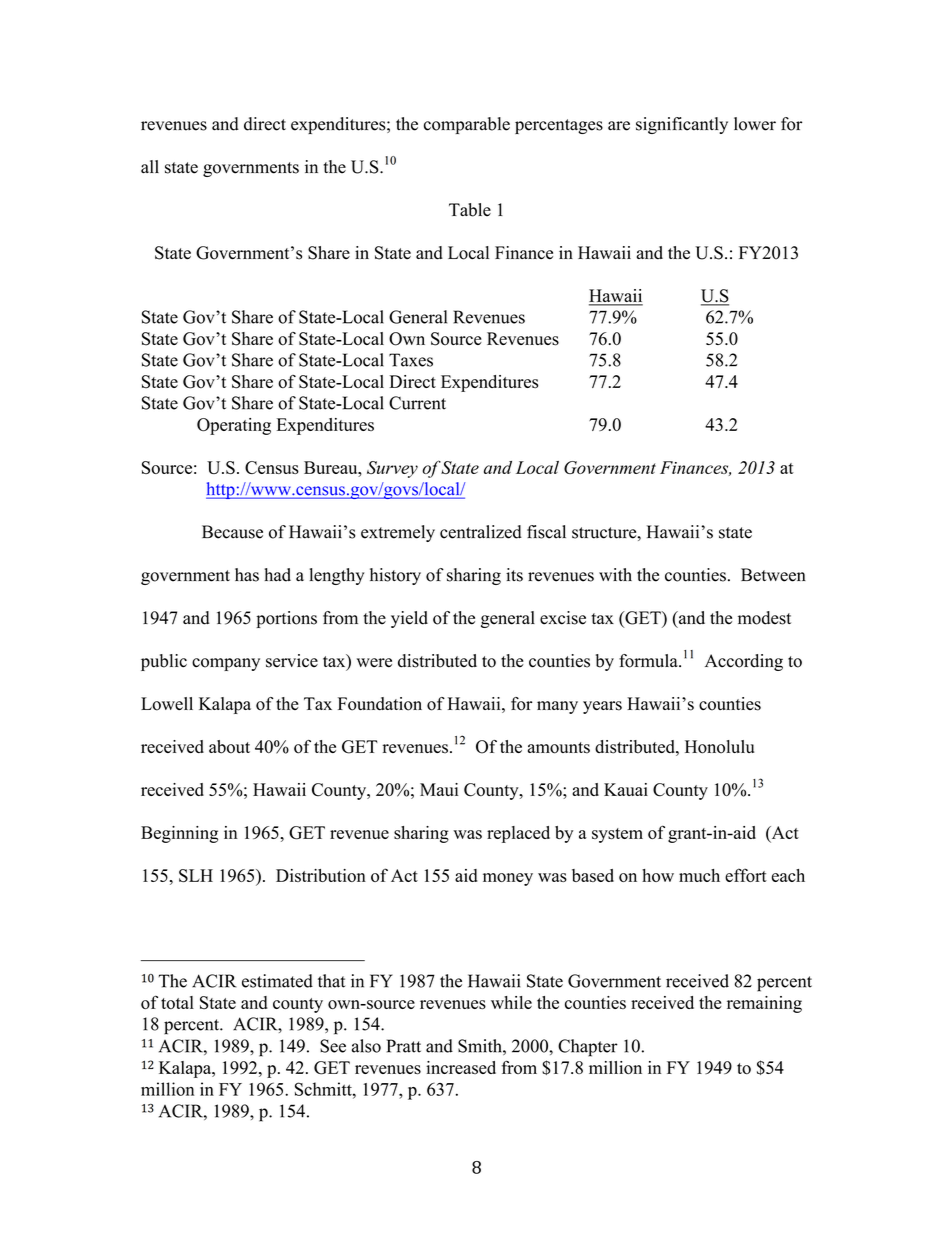 This document has width=952, height=1233. What do you see at coordinates (467, 125) in the document?
I see `comparable` at bounding box center [467, 125].
